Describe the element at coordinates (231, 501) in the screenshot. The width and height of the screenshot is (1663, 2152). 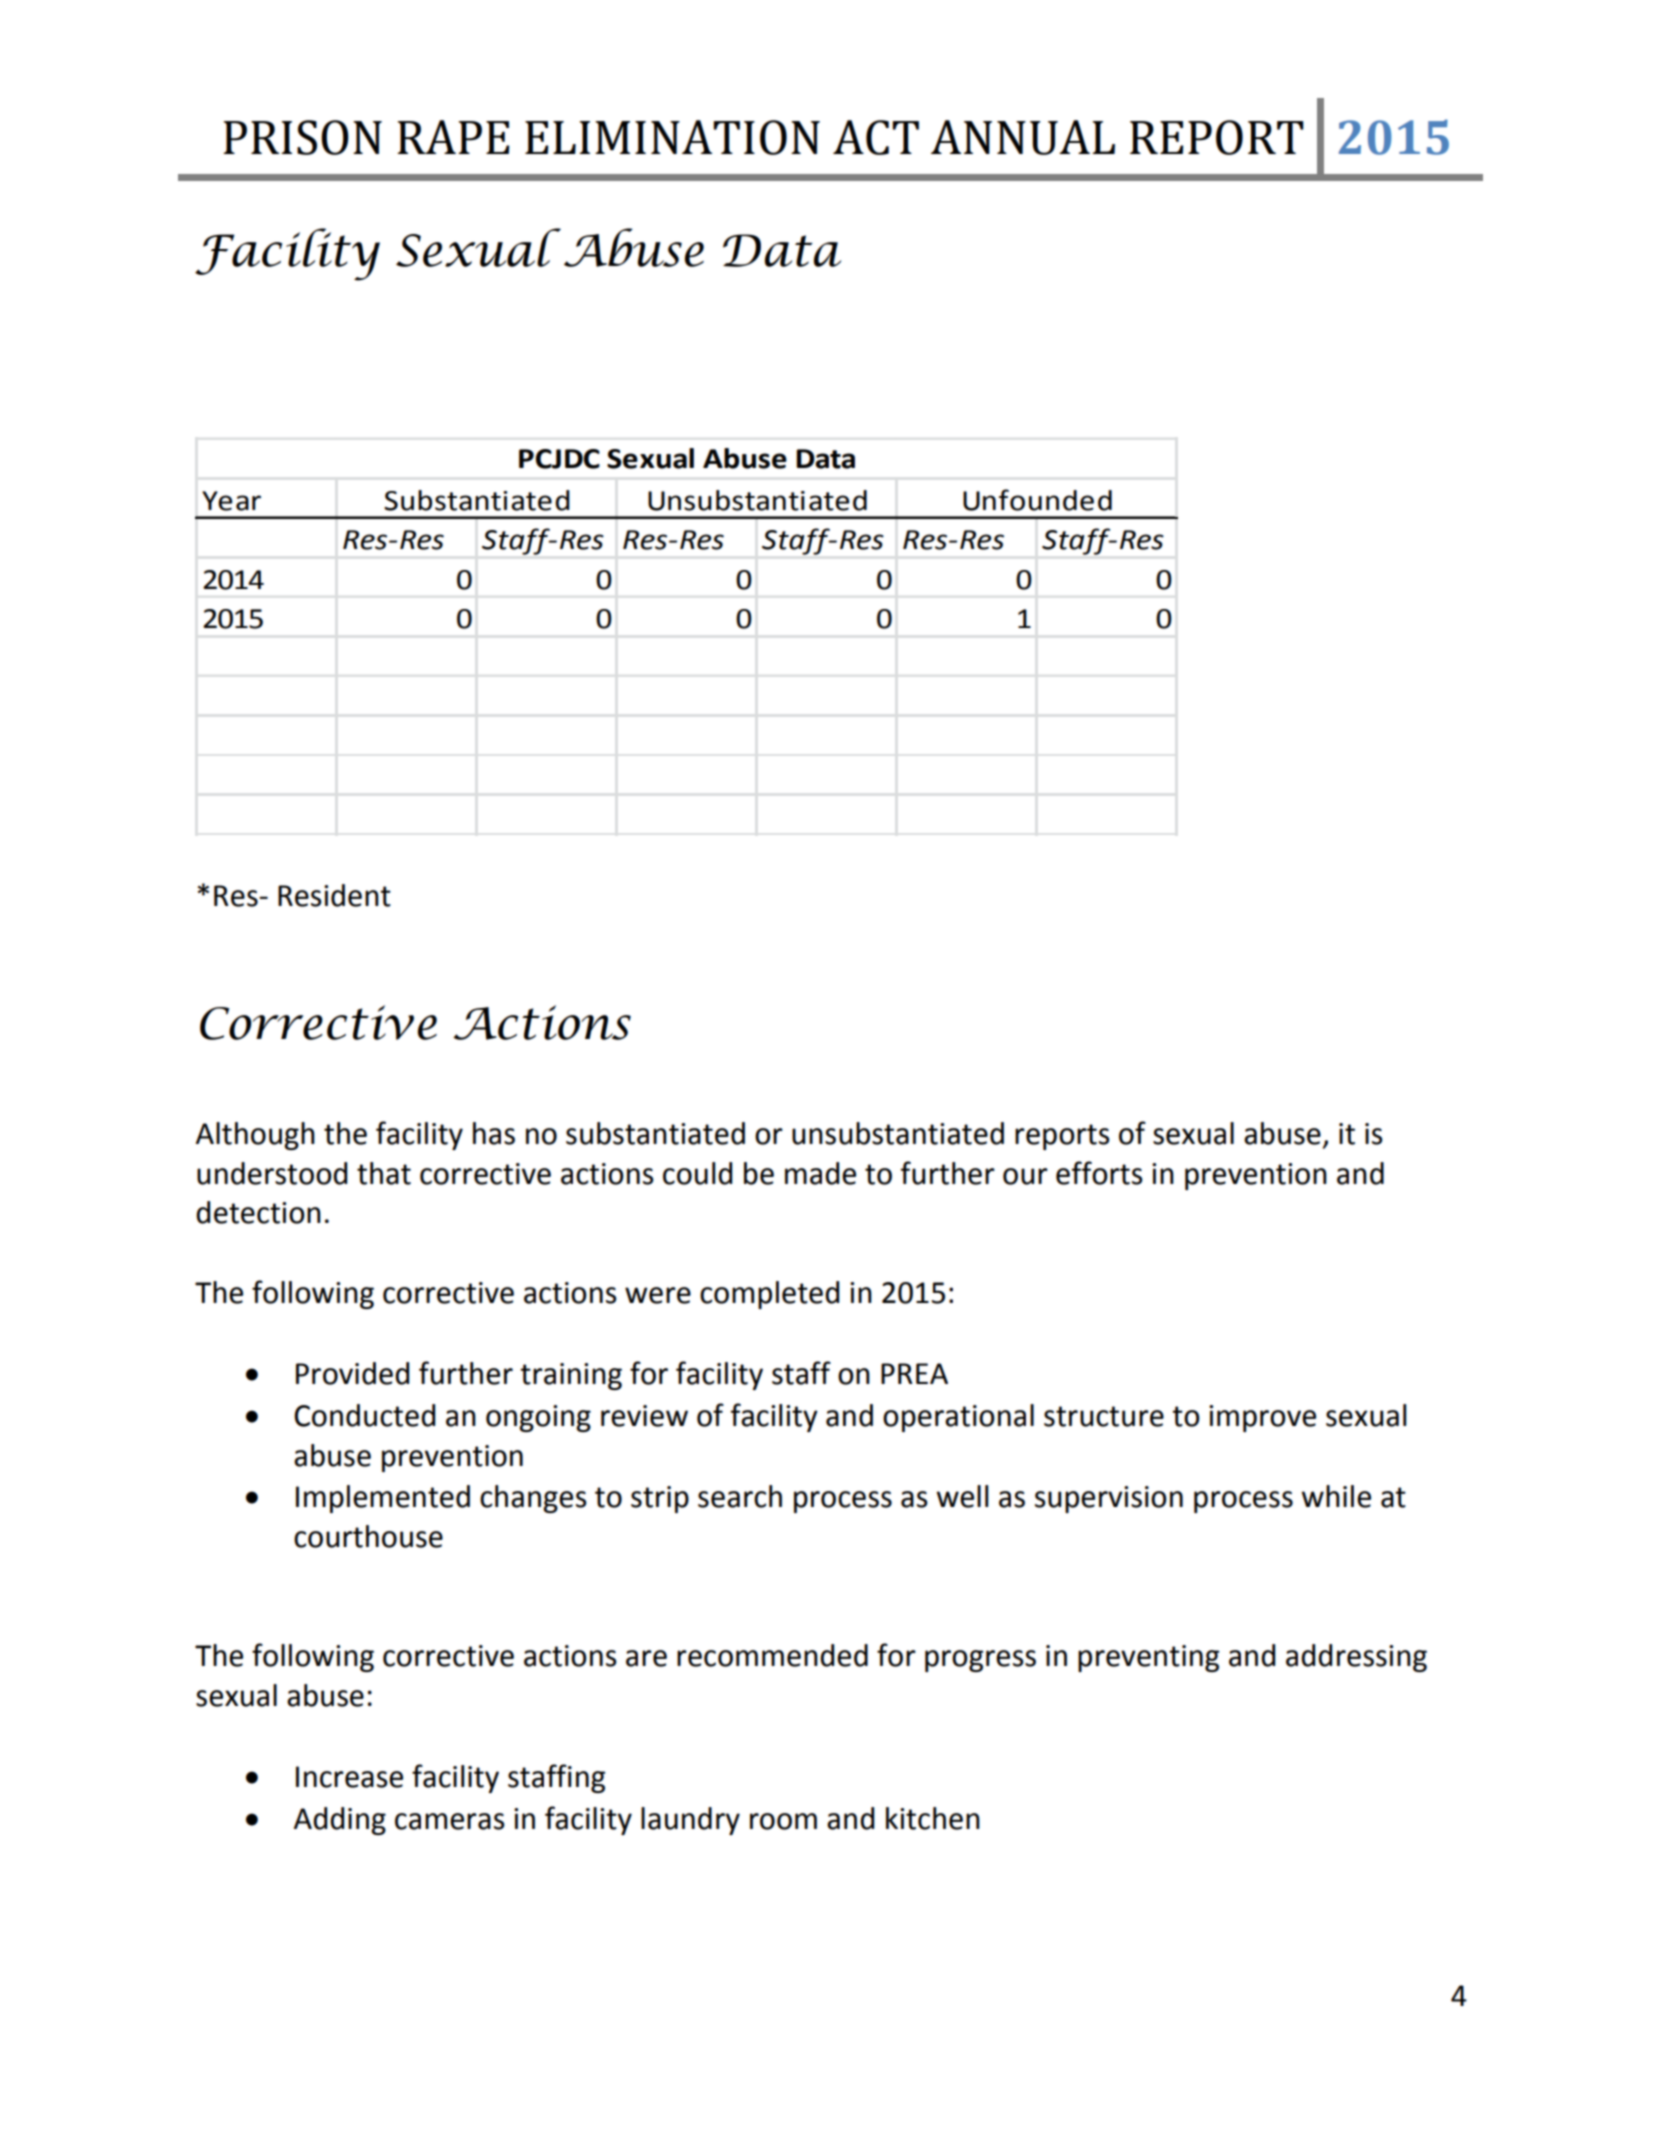
I see `Year` at that location.
